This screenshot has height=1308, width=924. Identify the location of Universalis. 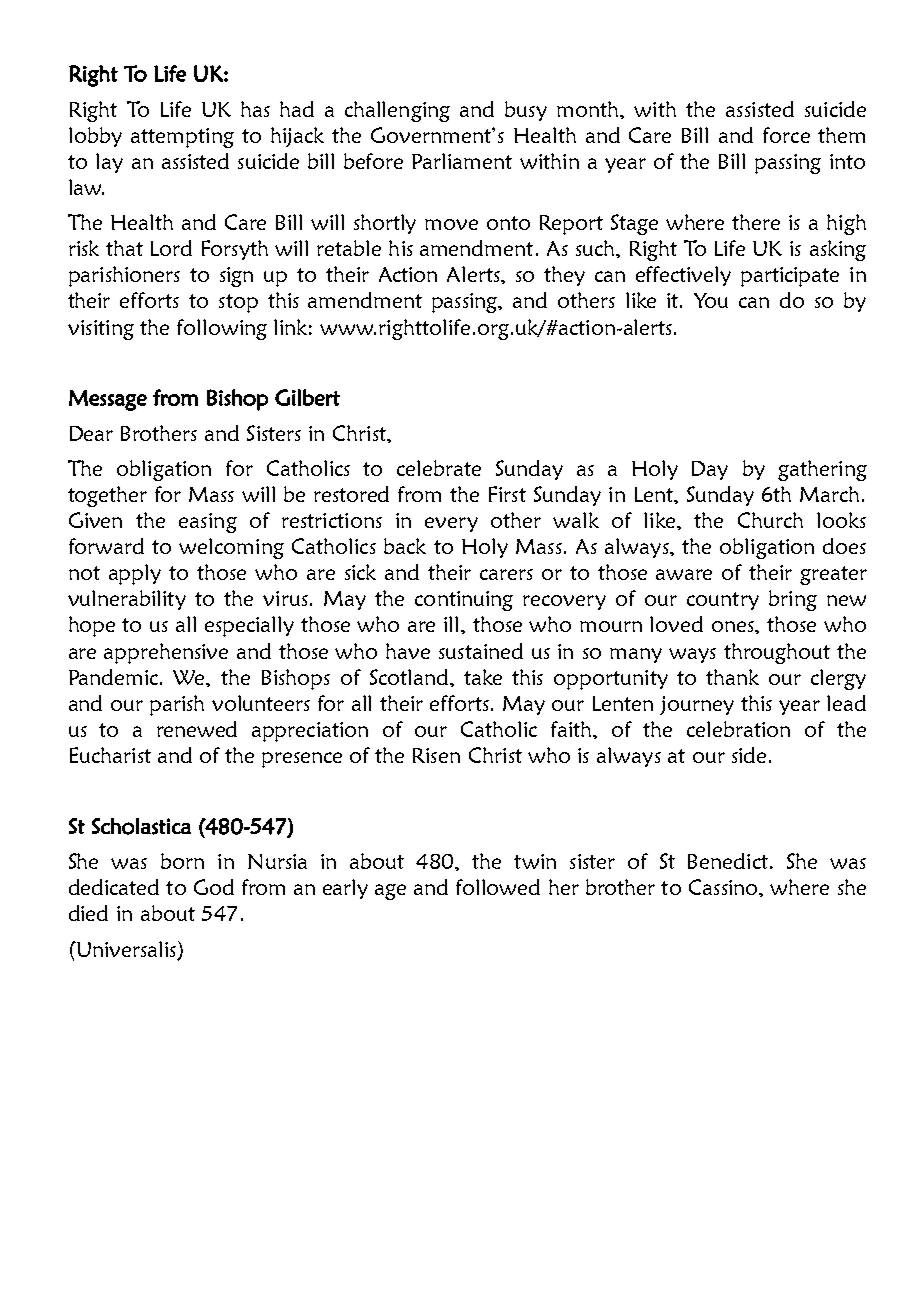
(126, 950).
